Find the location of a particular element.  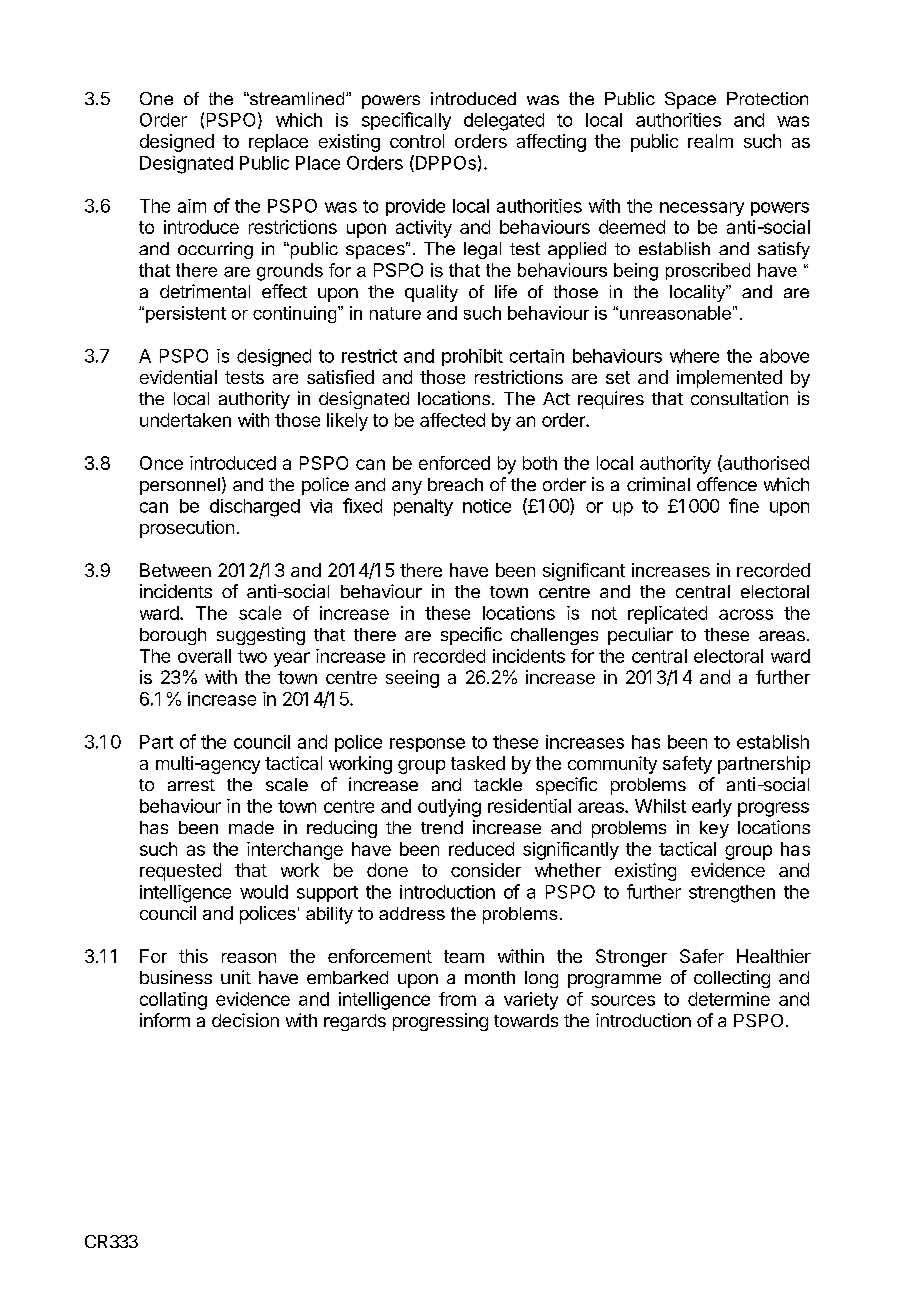

realm is located at coordinates (710, 141).
